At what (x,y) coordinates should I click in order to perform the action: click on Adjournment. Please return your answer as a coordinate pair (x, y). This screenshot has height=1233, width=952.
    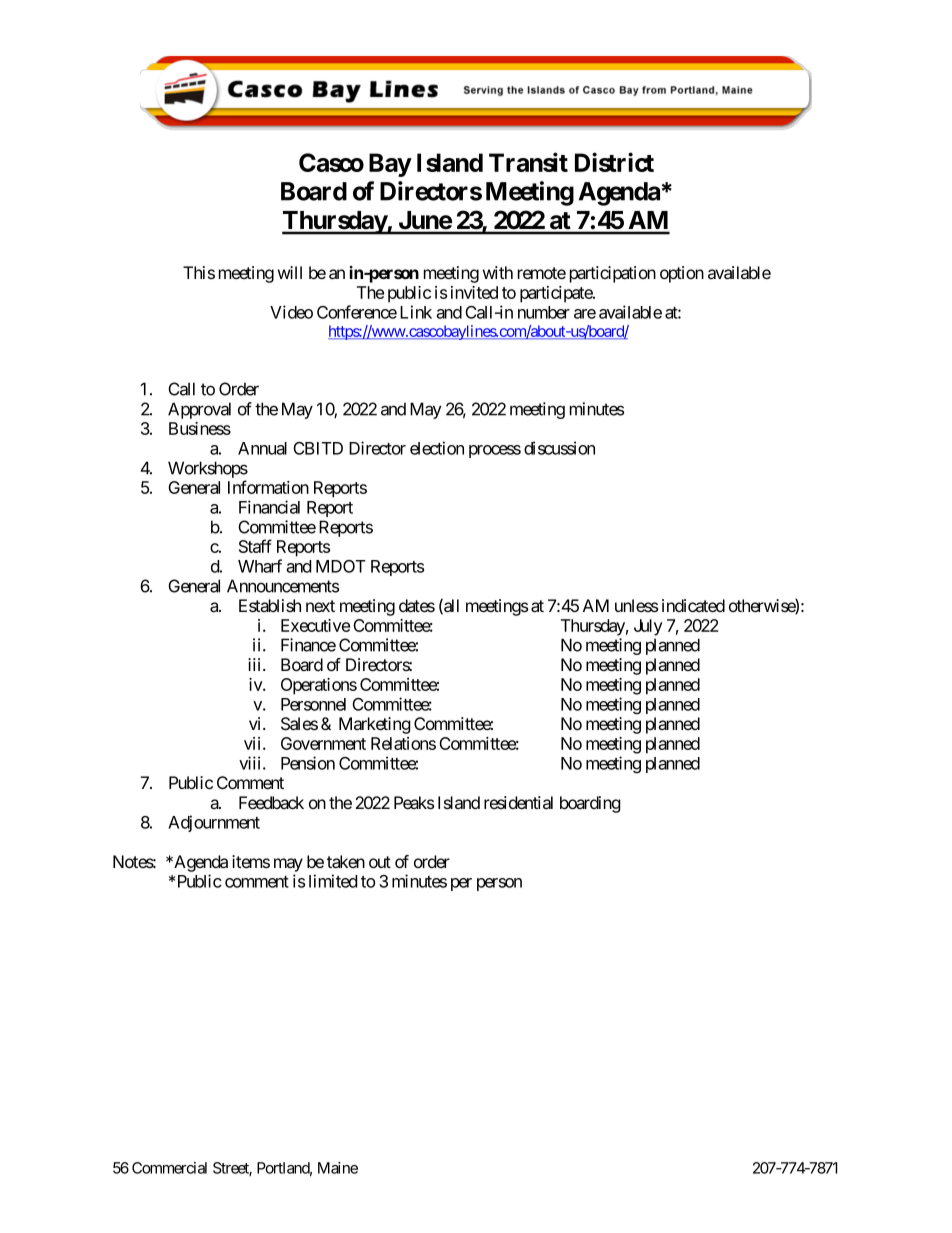
    Looking at the image, I should click on (214, 823).
